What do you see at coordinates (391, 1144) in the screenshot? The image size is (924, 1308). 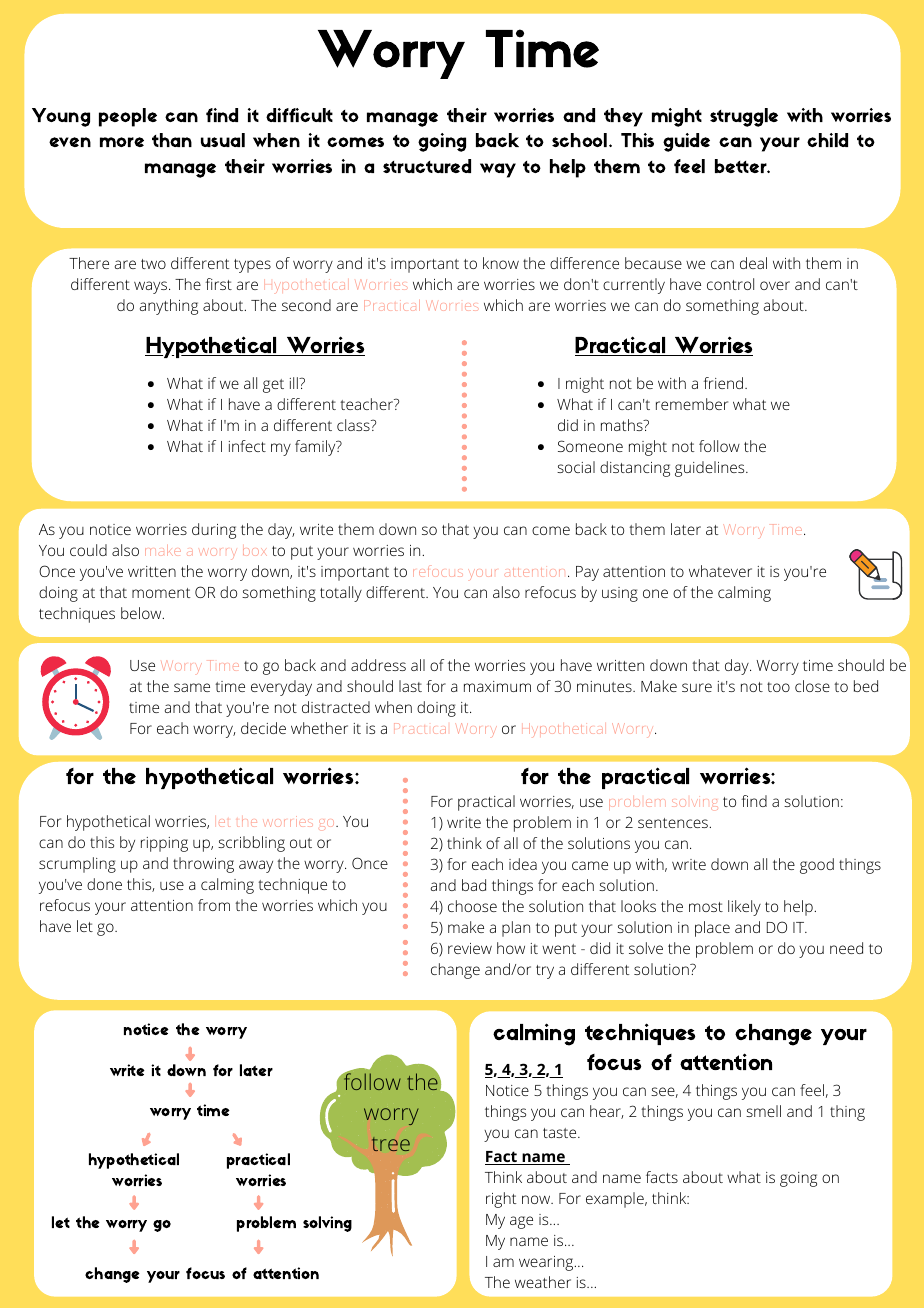 I see `tree` at bounding box center [391, 1144].
